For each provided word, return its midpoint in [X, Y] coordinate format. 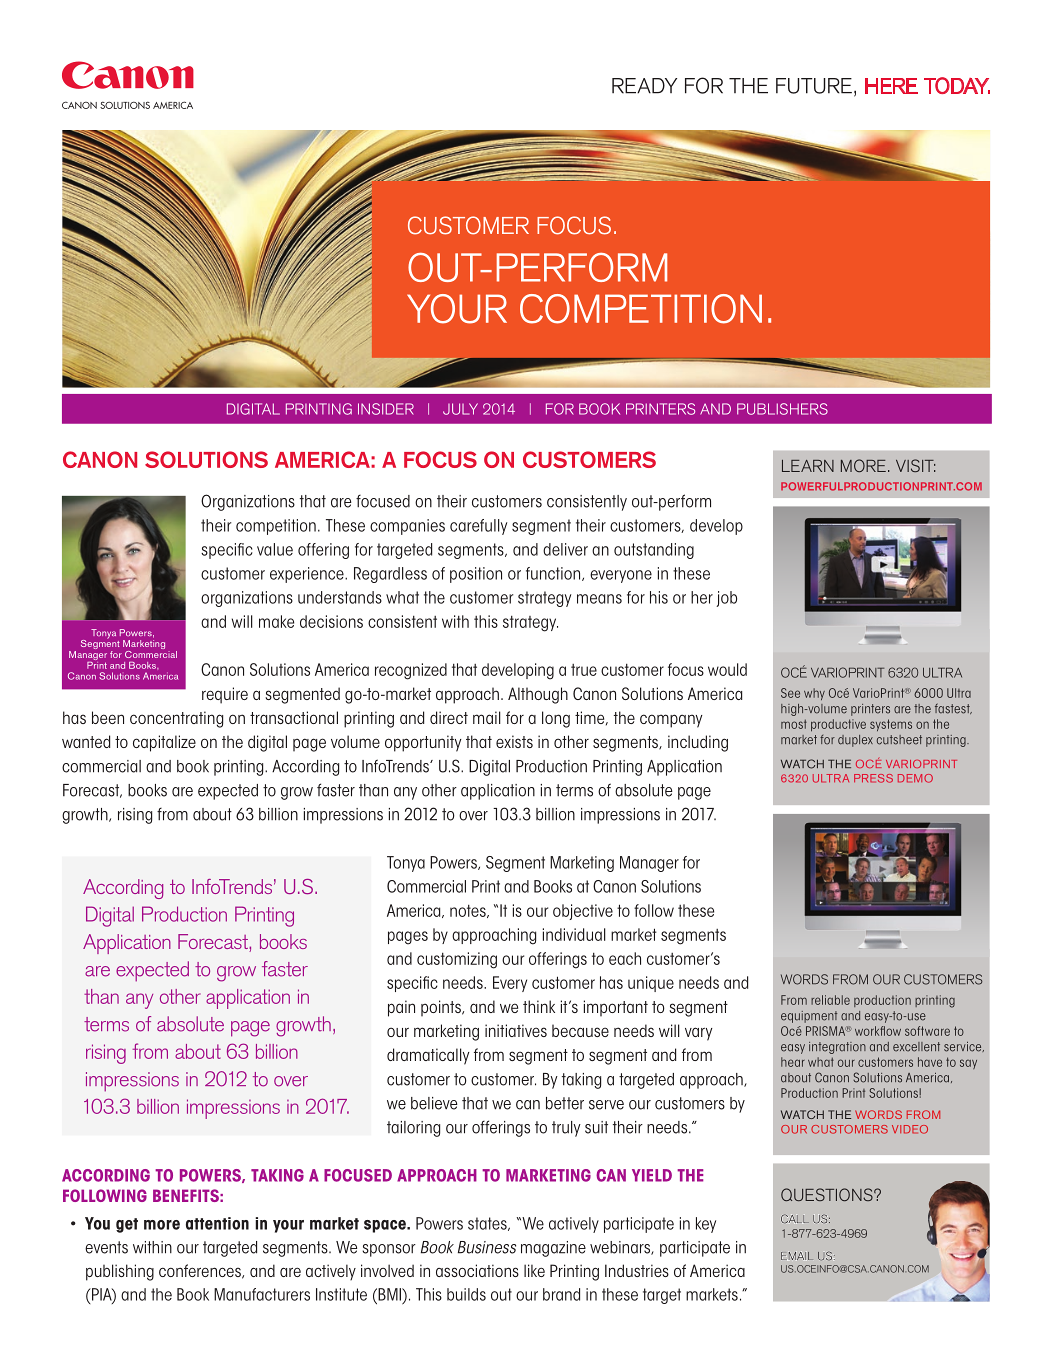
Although [538, 695]
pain [401, 1008]
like [534, 1270]
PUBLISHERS [782, 409]
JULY [460, 409]
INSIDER [386, 409]
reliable [830, 1000]
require [225, 695]
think [539, 1006]
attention [217, 1223]
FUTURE [814, 86]
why [814, 694]
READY [644, 86]
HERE [891, 86]
